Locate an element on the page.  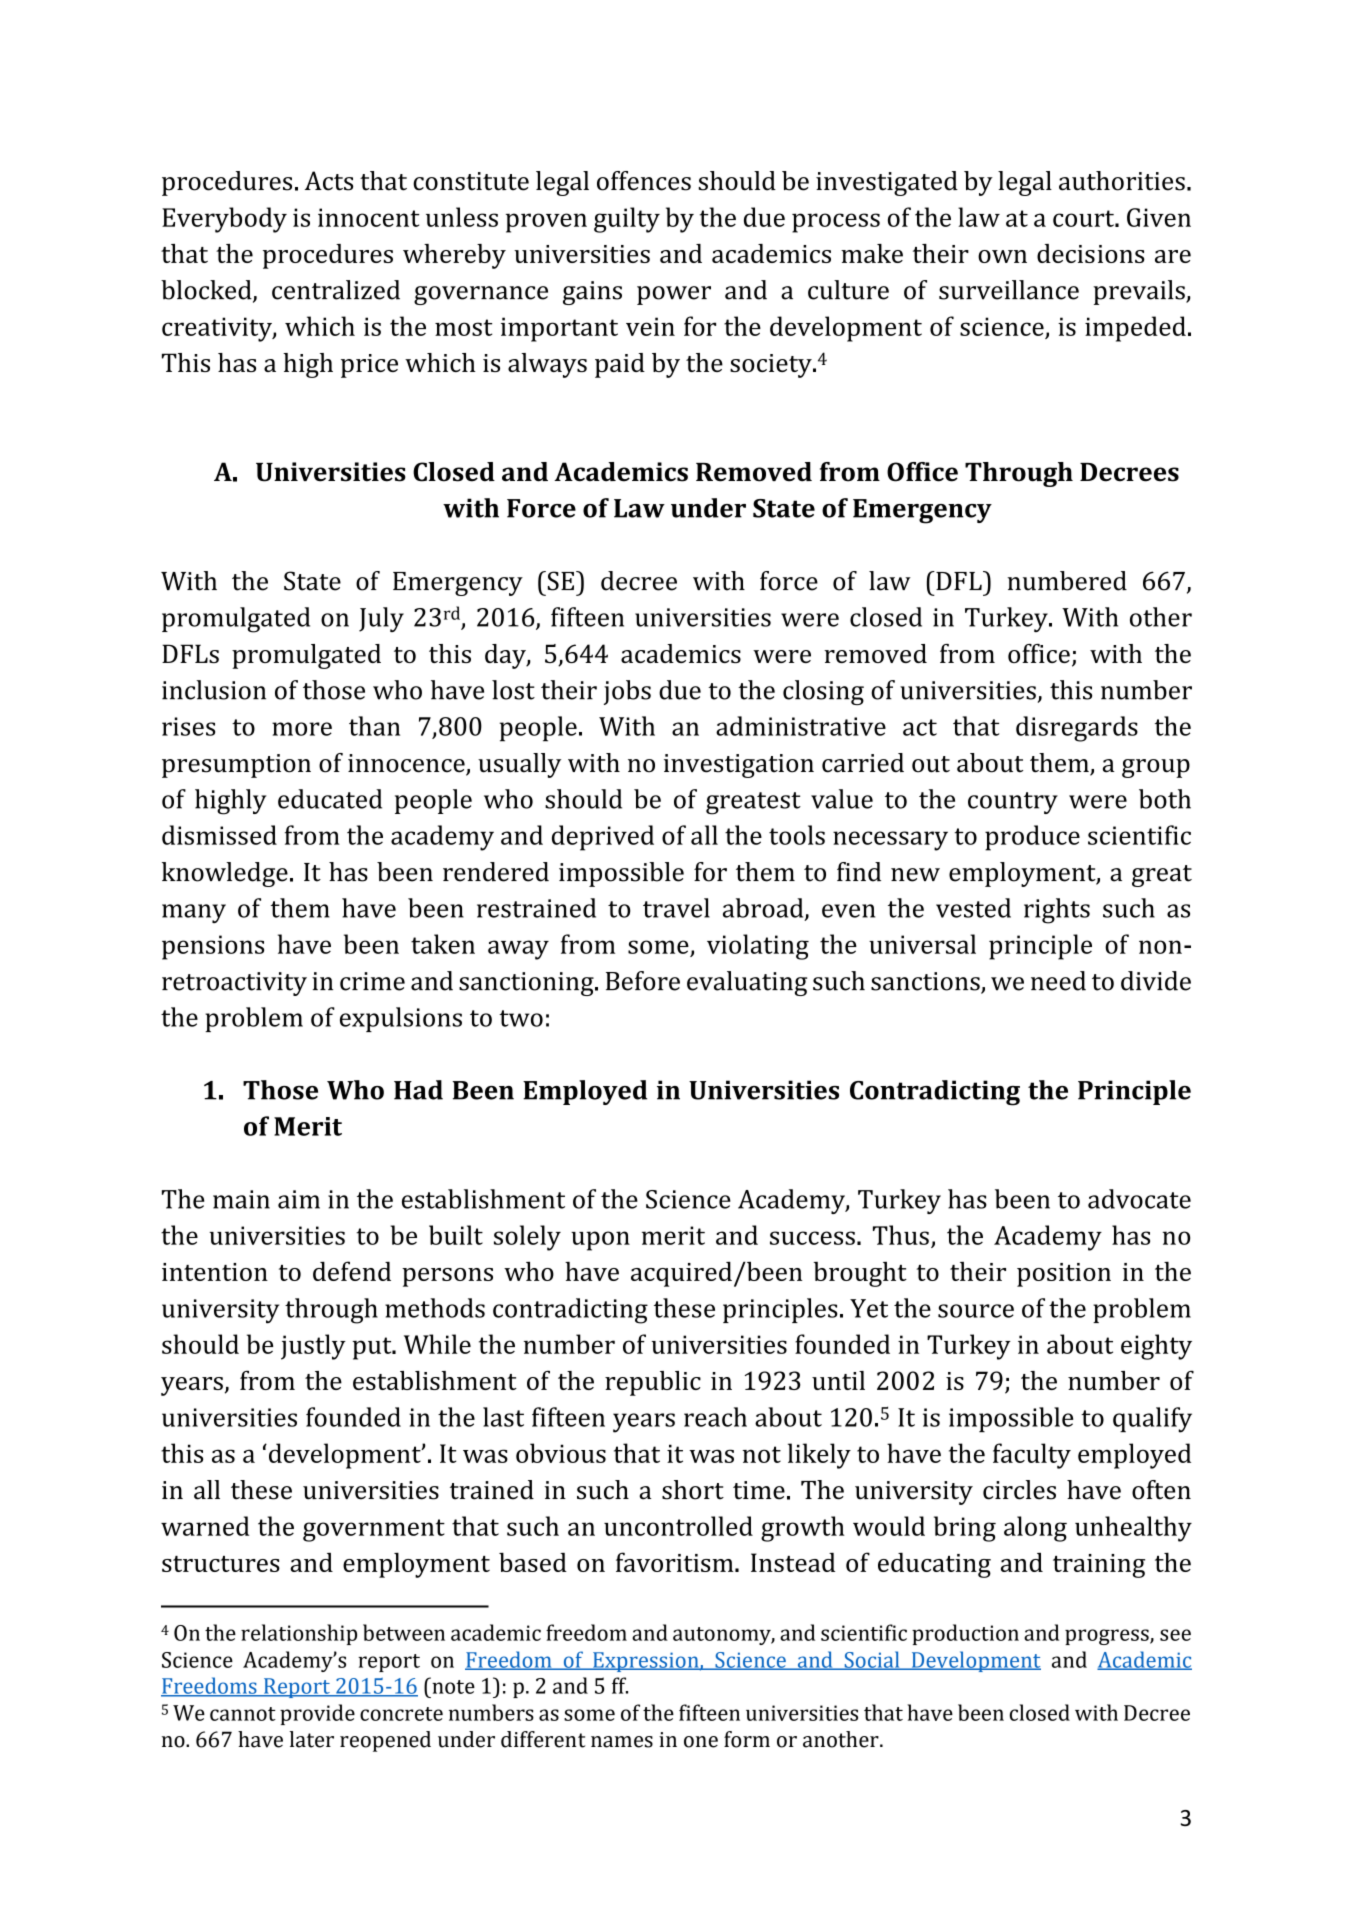
crime is located at coordinates (372, 981).
